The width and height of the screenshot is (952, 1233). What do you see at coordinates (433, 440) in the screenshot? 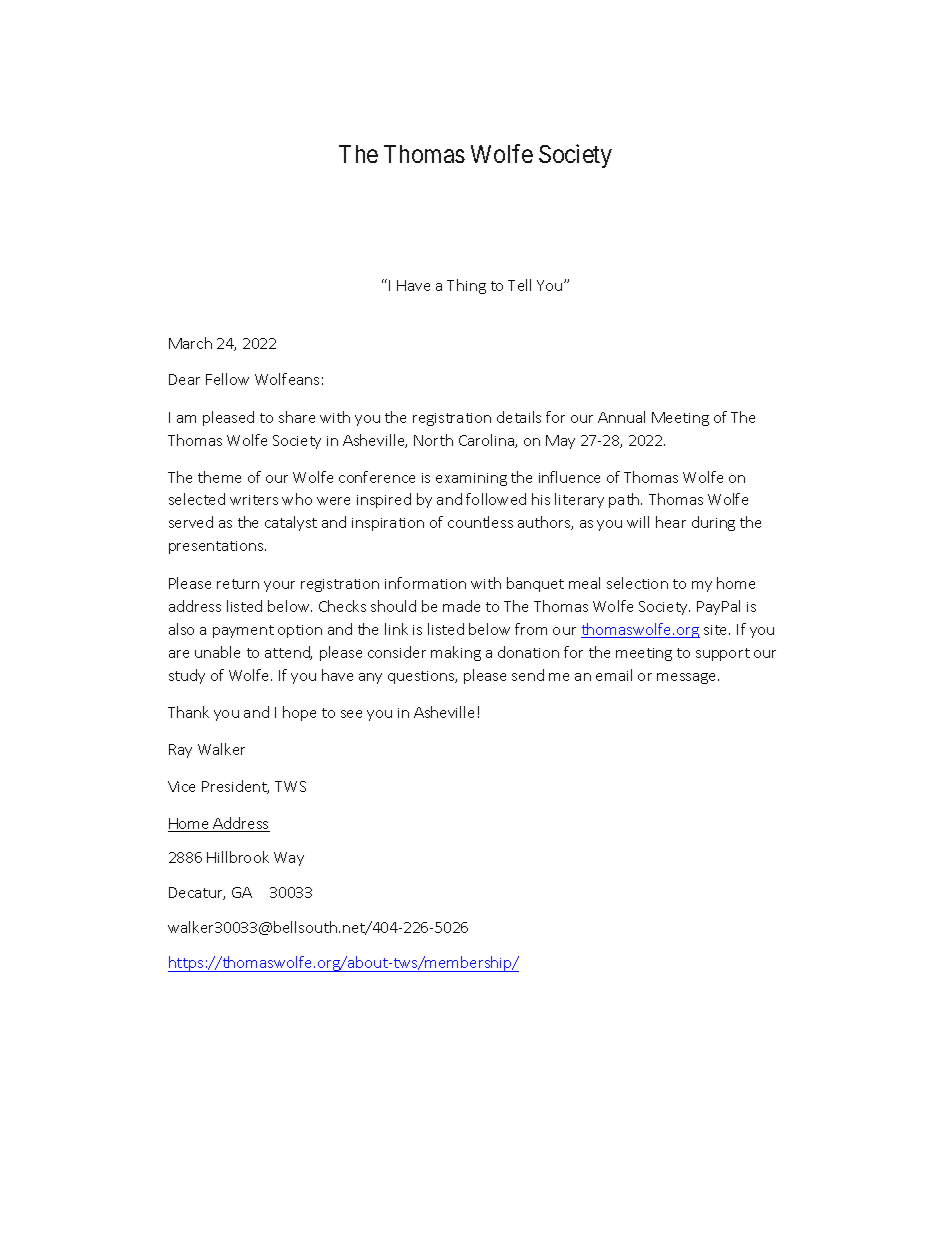
I see `North` at bounding box center [433, 440].
